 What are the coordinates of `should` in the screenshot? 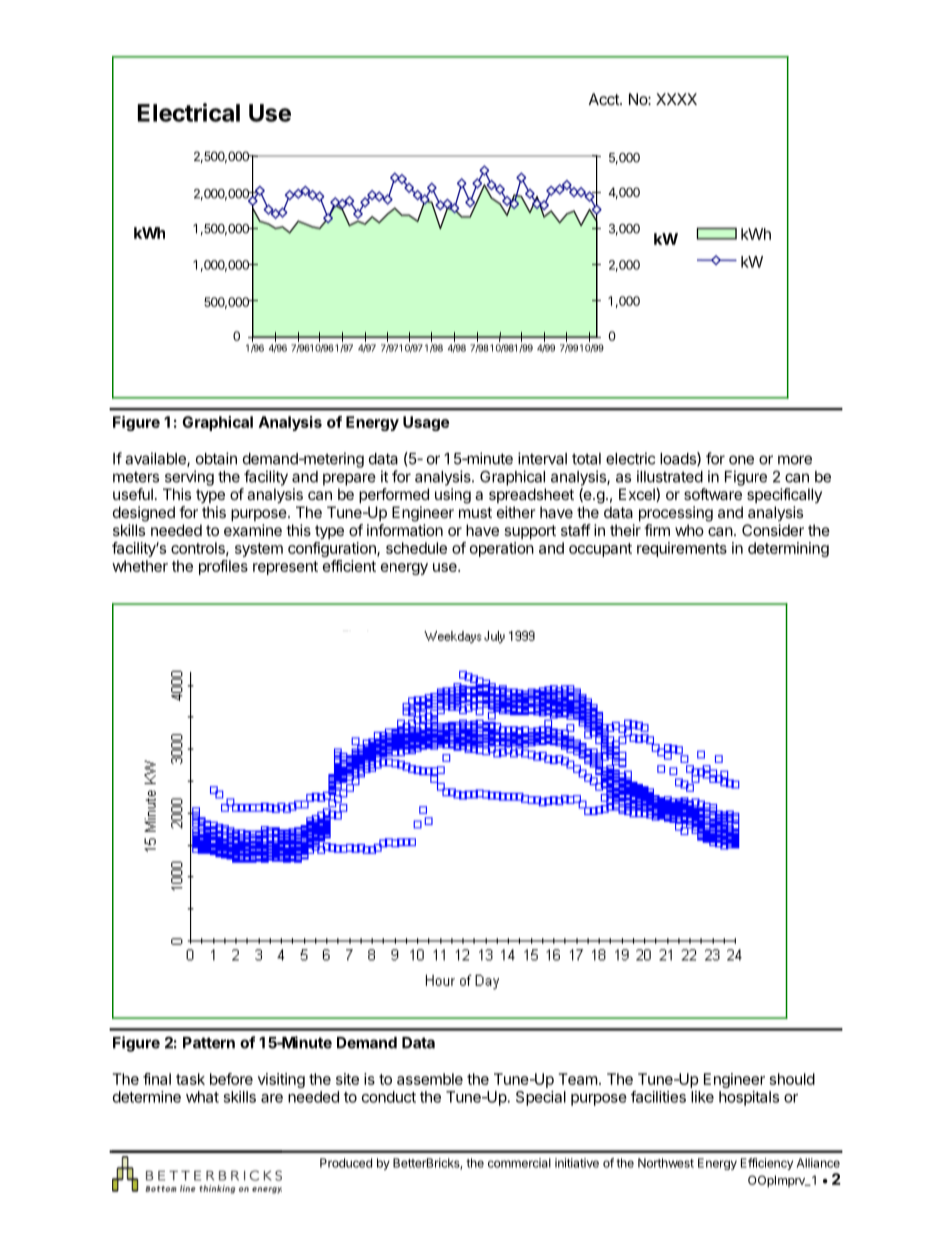 It's located at (792, 1079).
